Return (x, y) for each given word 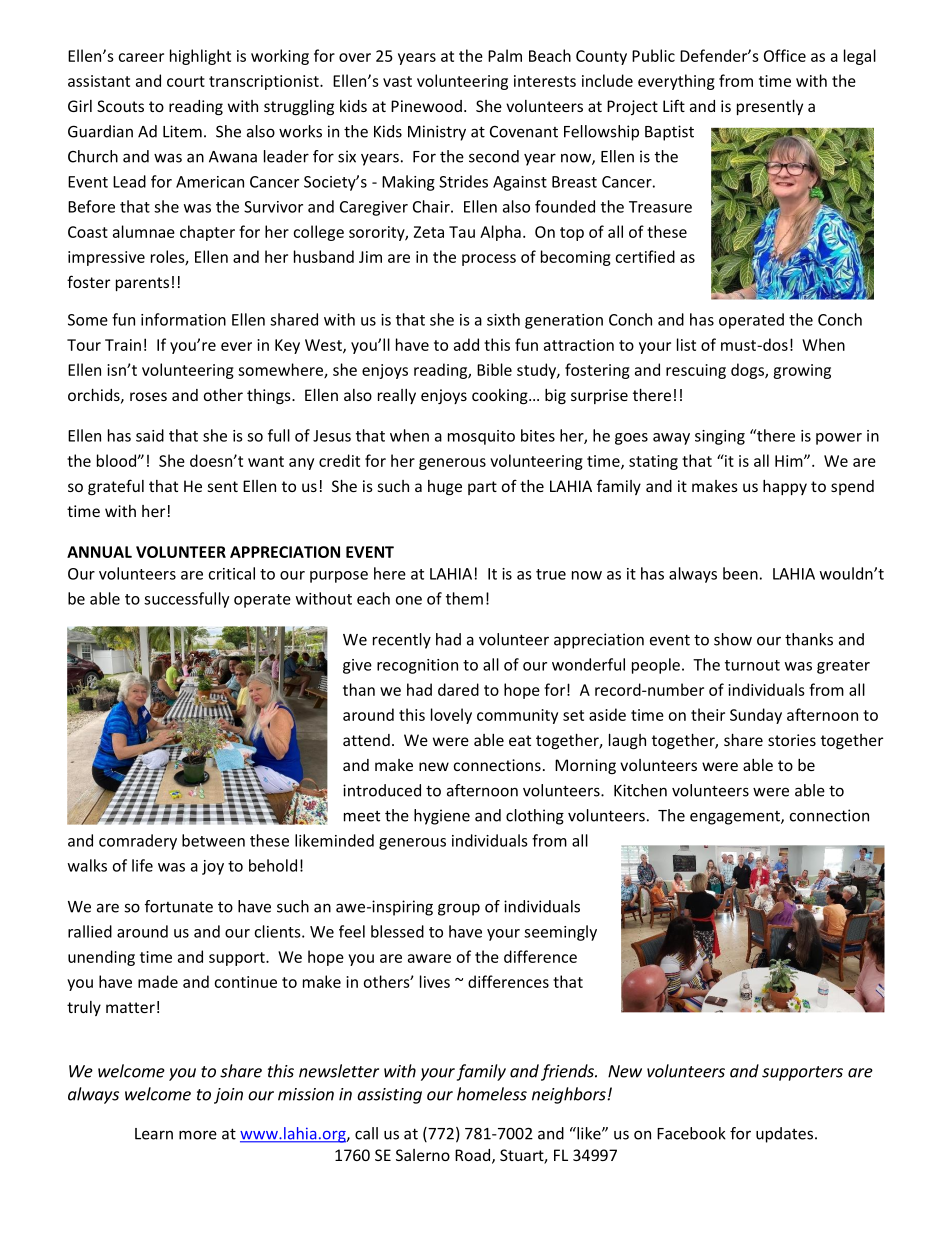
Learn (154, 1134)
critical (231, 573)
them (464, 598)
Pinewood (426, 106)
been (740, 573)
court (186, 81)
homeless (492, 1094)
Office (785, 55)
